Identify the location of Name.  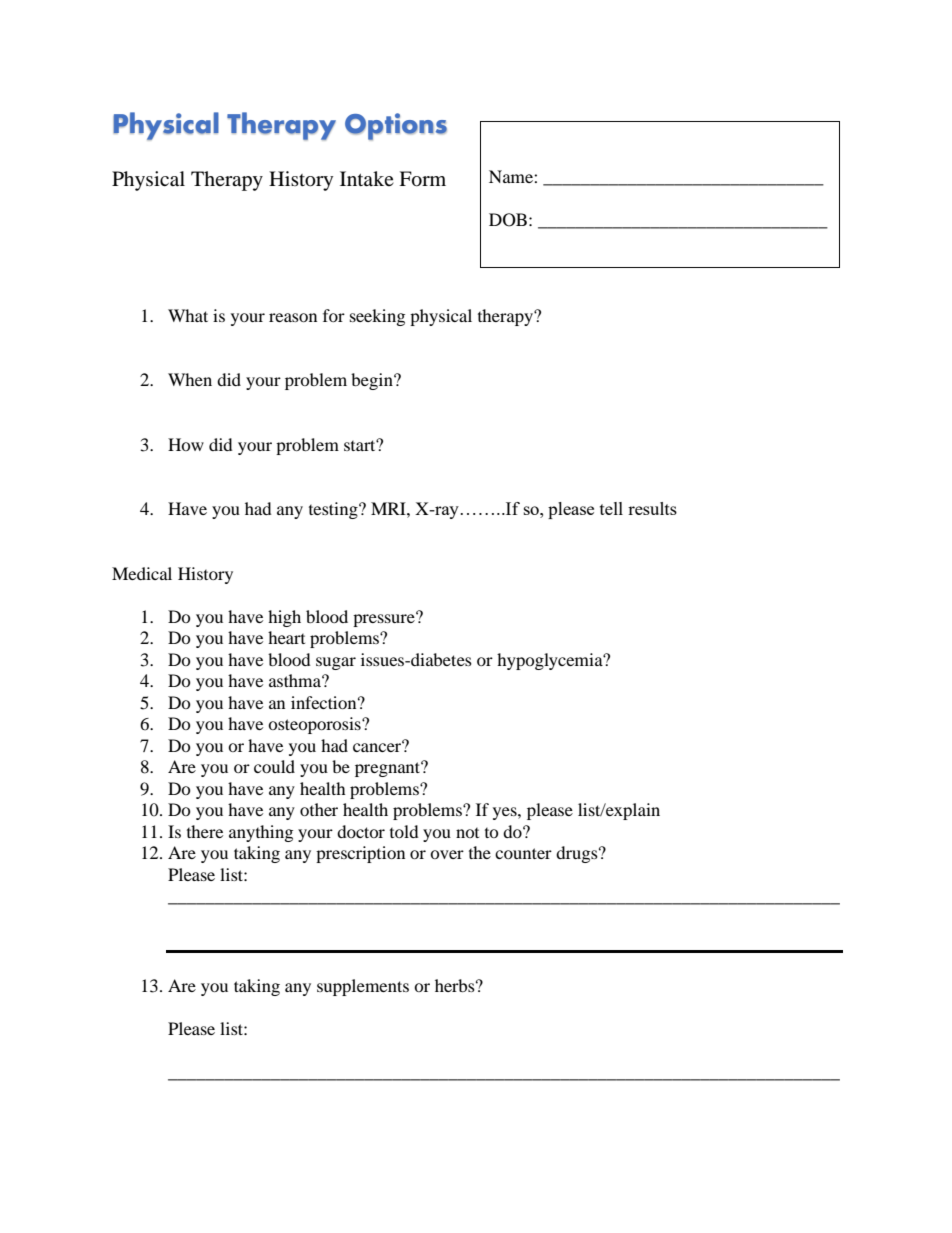
(512, 176).
